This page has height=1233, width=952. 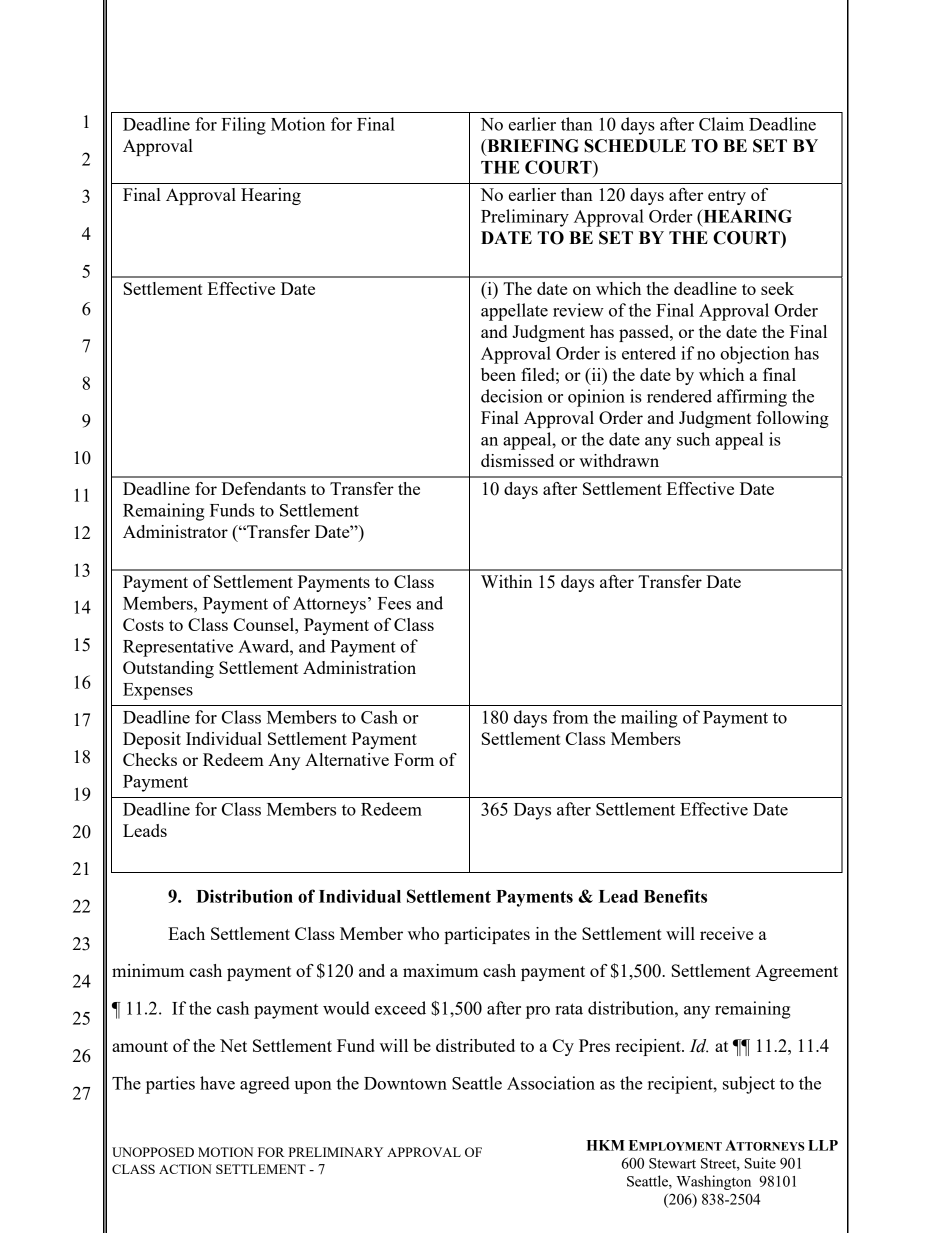 What do you see at coordinates (551, 1083) in the page?
I see `Association` at bounding box center [551, 1083].
